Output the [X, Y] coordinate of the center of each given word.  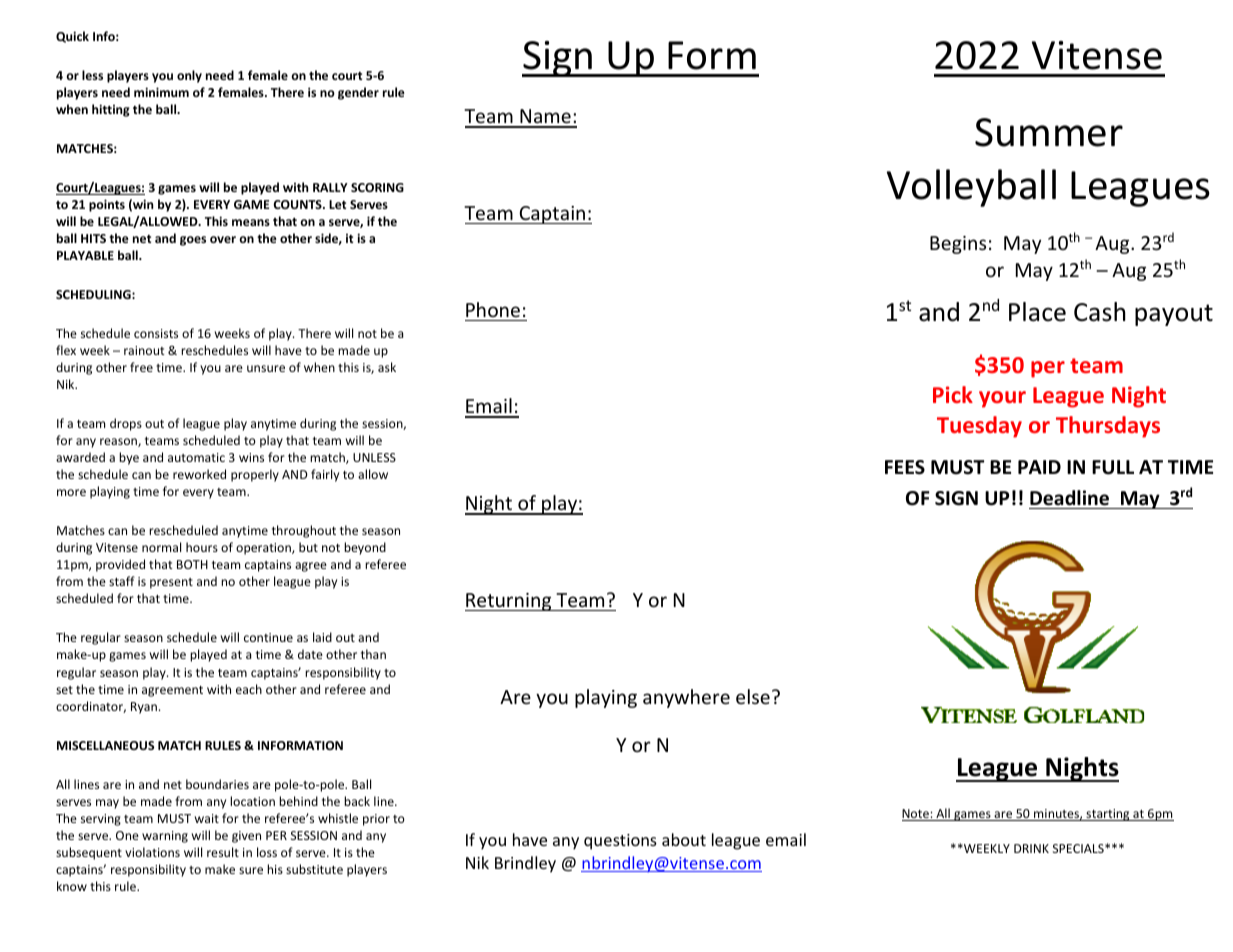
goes [193, 241]
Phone [493, 309]
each [249, 689]
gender [358, 93]
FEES [905, 467]
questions [620, 842]
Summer [1049, 132]
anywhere [686, 698]
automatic [196, 457]
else [753, 696]
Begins [958, 245]
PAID [1039, 467]
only [189, 76]
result [223, 852]
